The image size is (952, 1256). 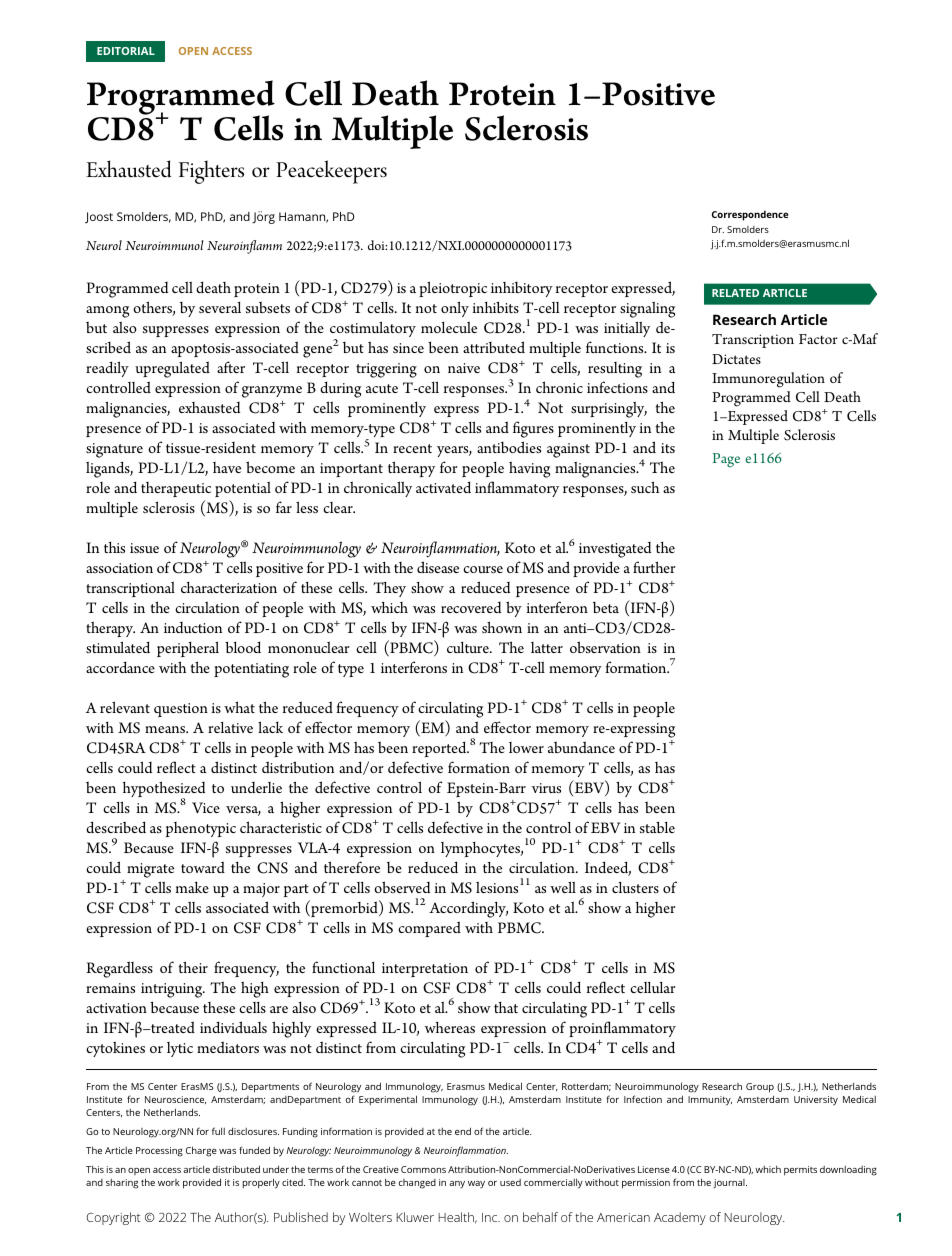 I want to click on upregulated, so click(x=172, y=369).
